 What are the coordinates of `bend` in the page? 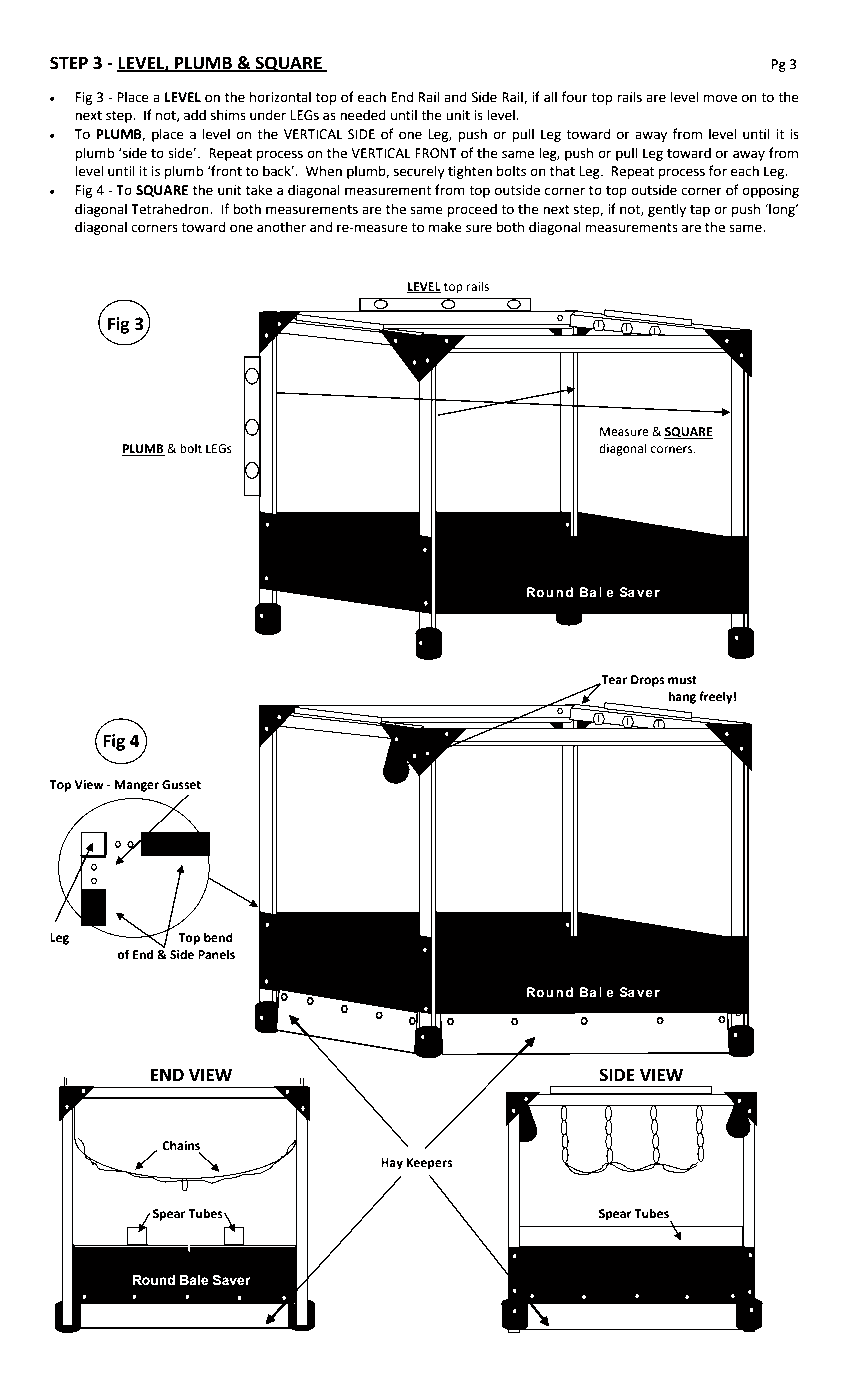 It's located at (218, 937).
